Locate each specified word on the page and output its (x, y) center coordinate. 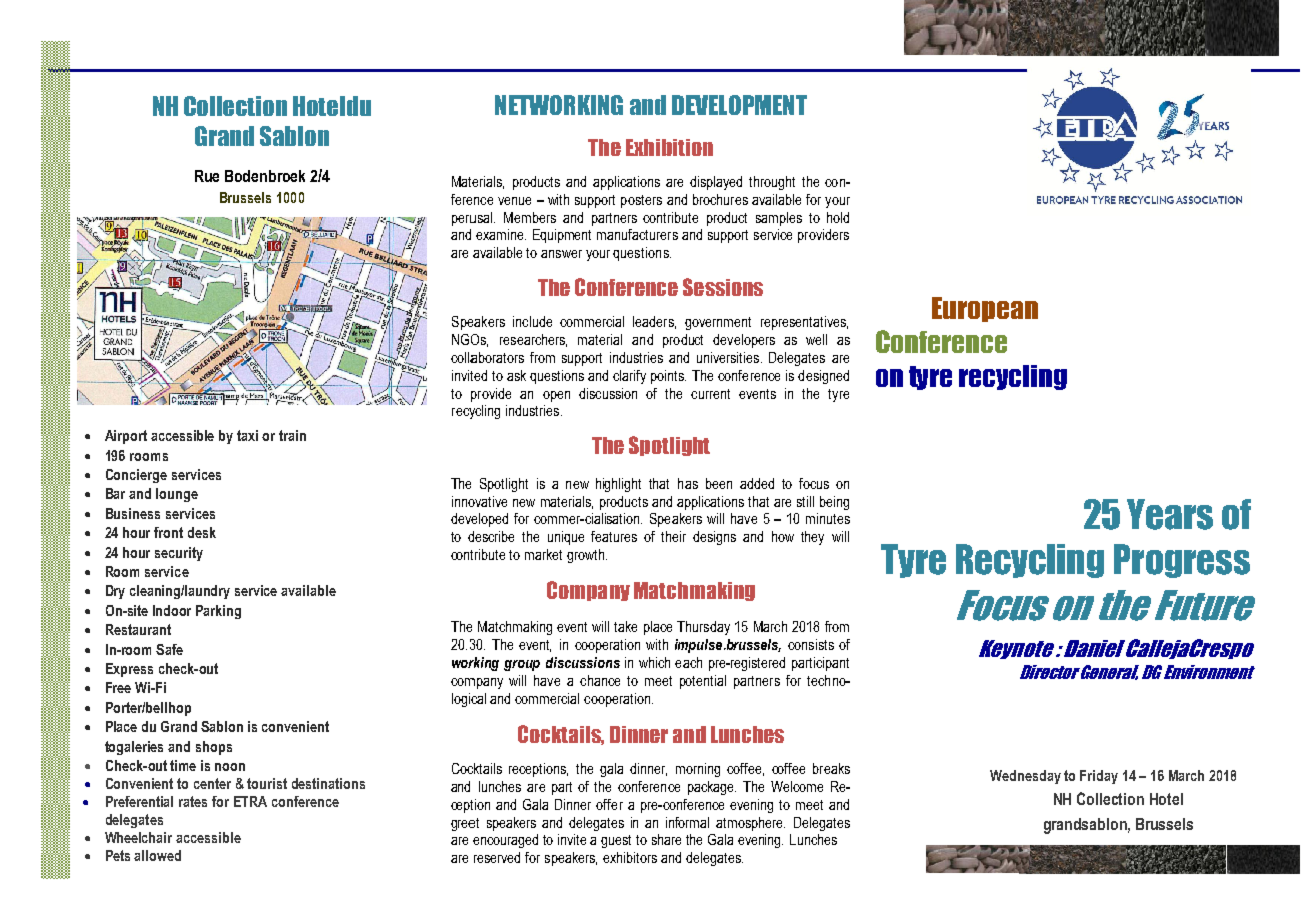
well (816, 339)
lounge (177, 495)
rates (193, 801)
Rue (207, 176)
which (654, 662)
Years (1170, 514)
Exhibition (669, 147)
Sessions (723, 287)
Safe (169, 649)
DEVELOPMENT (739, 105)
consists (811, 644)
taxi (247, 435)
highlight (618, 485)
